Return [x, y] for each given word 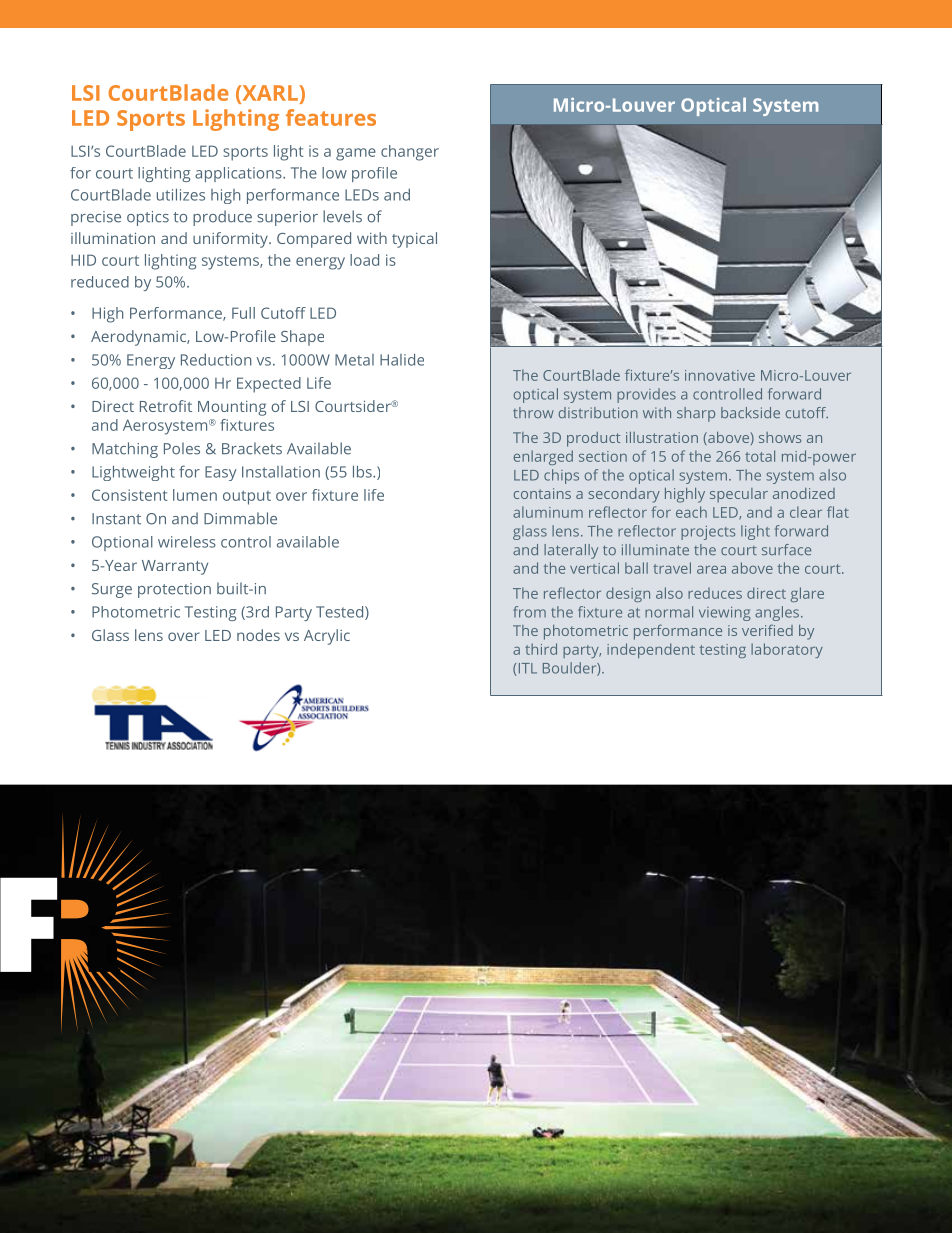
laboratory [787, 650]
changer [410, 153]
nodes [258, 635]
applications [239, 174]
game [356, 154]
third [541, 649]
